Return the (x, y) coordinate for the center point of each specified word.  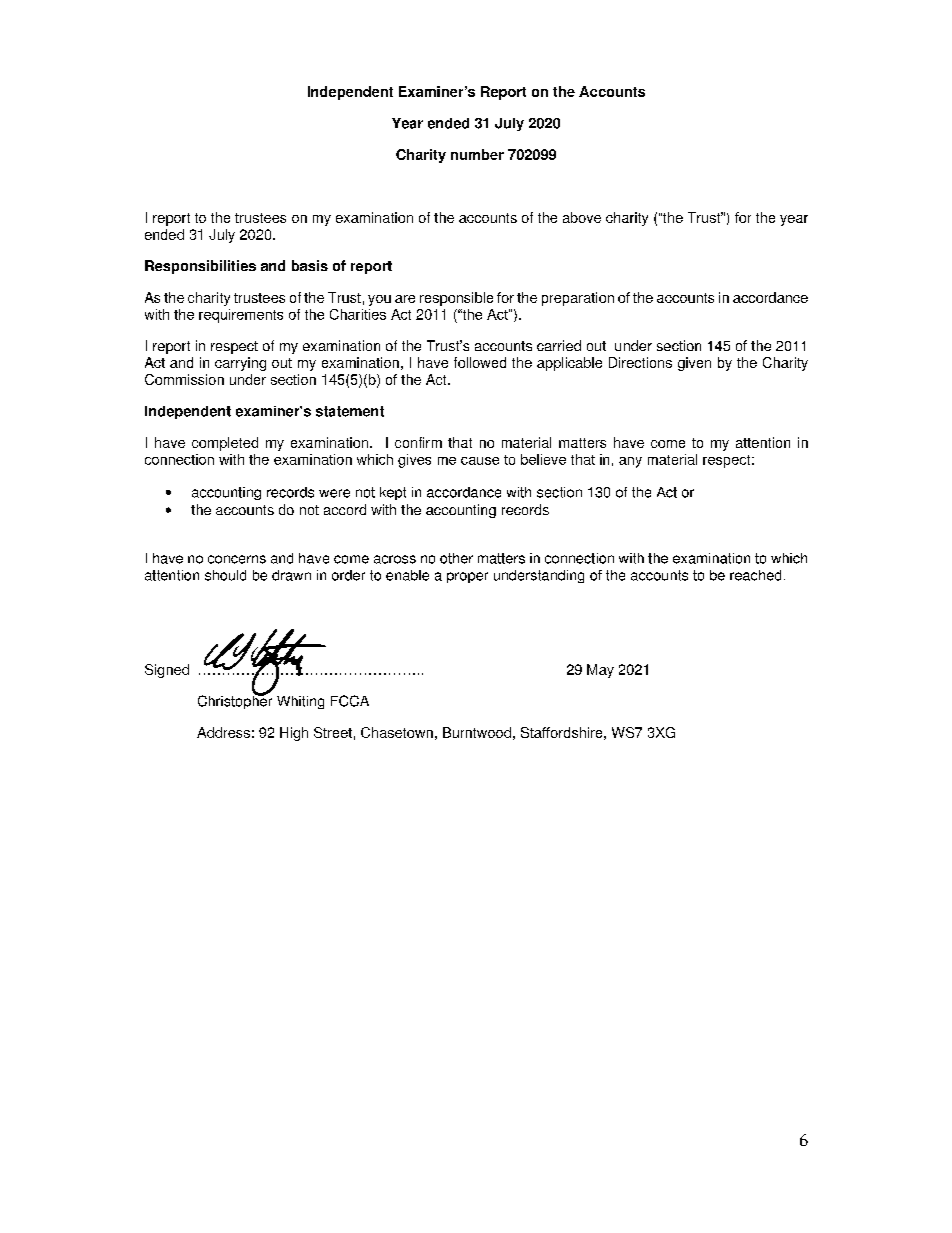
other (456, 558)
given (694, 364)
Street (333, 732)
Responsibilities (200, 267)
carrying (240, 364)
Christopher (235, 701)
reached (755, 575)
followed (480, 362)
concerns (237, 559)
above (582, 217)
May (600, 671)
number (477, 154)
